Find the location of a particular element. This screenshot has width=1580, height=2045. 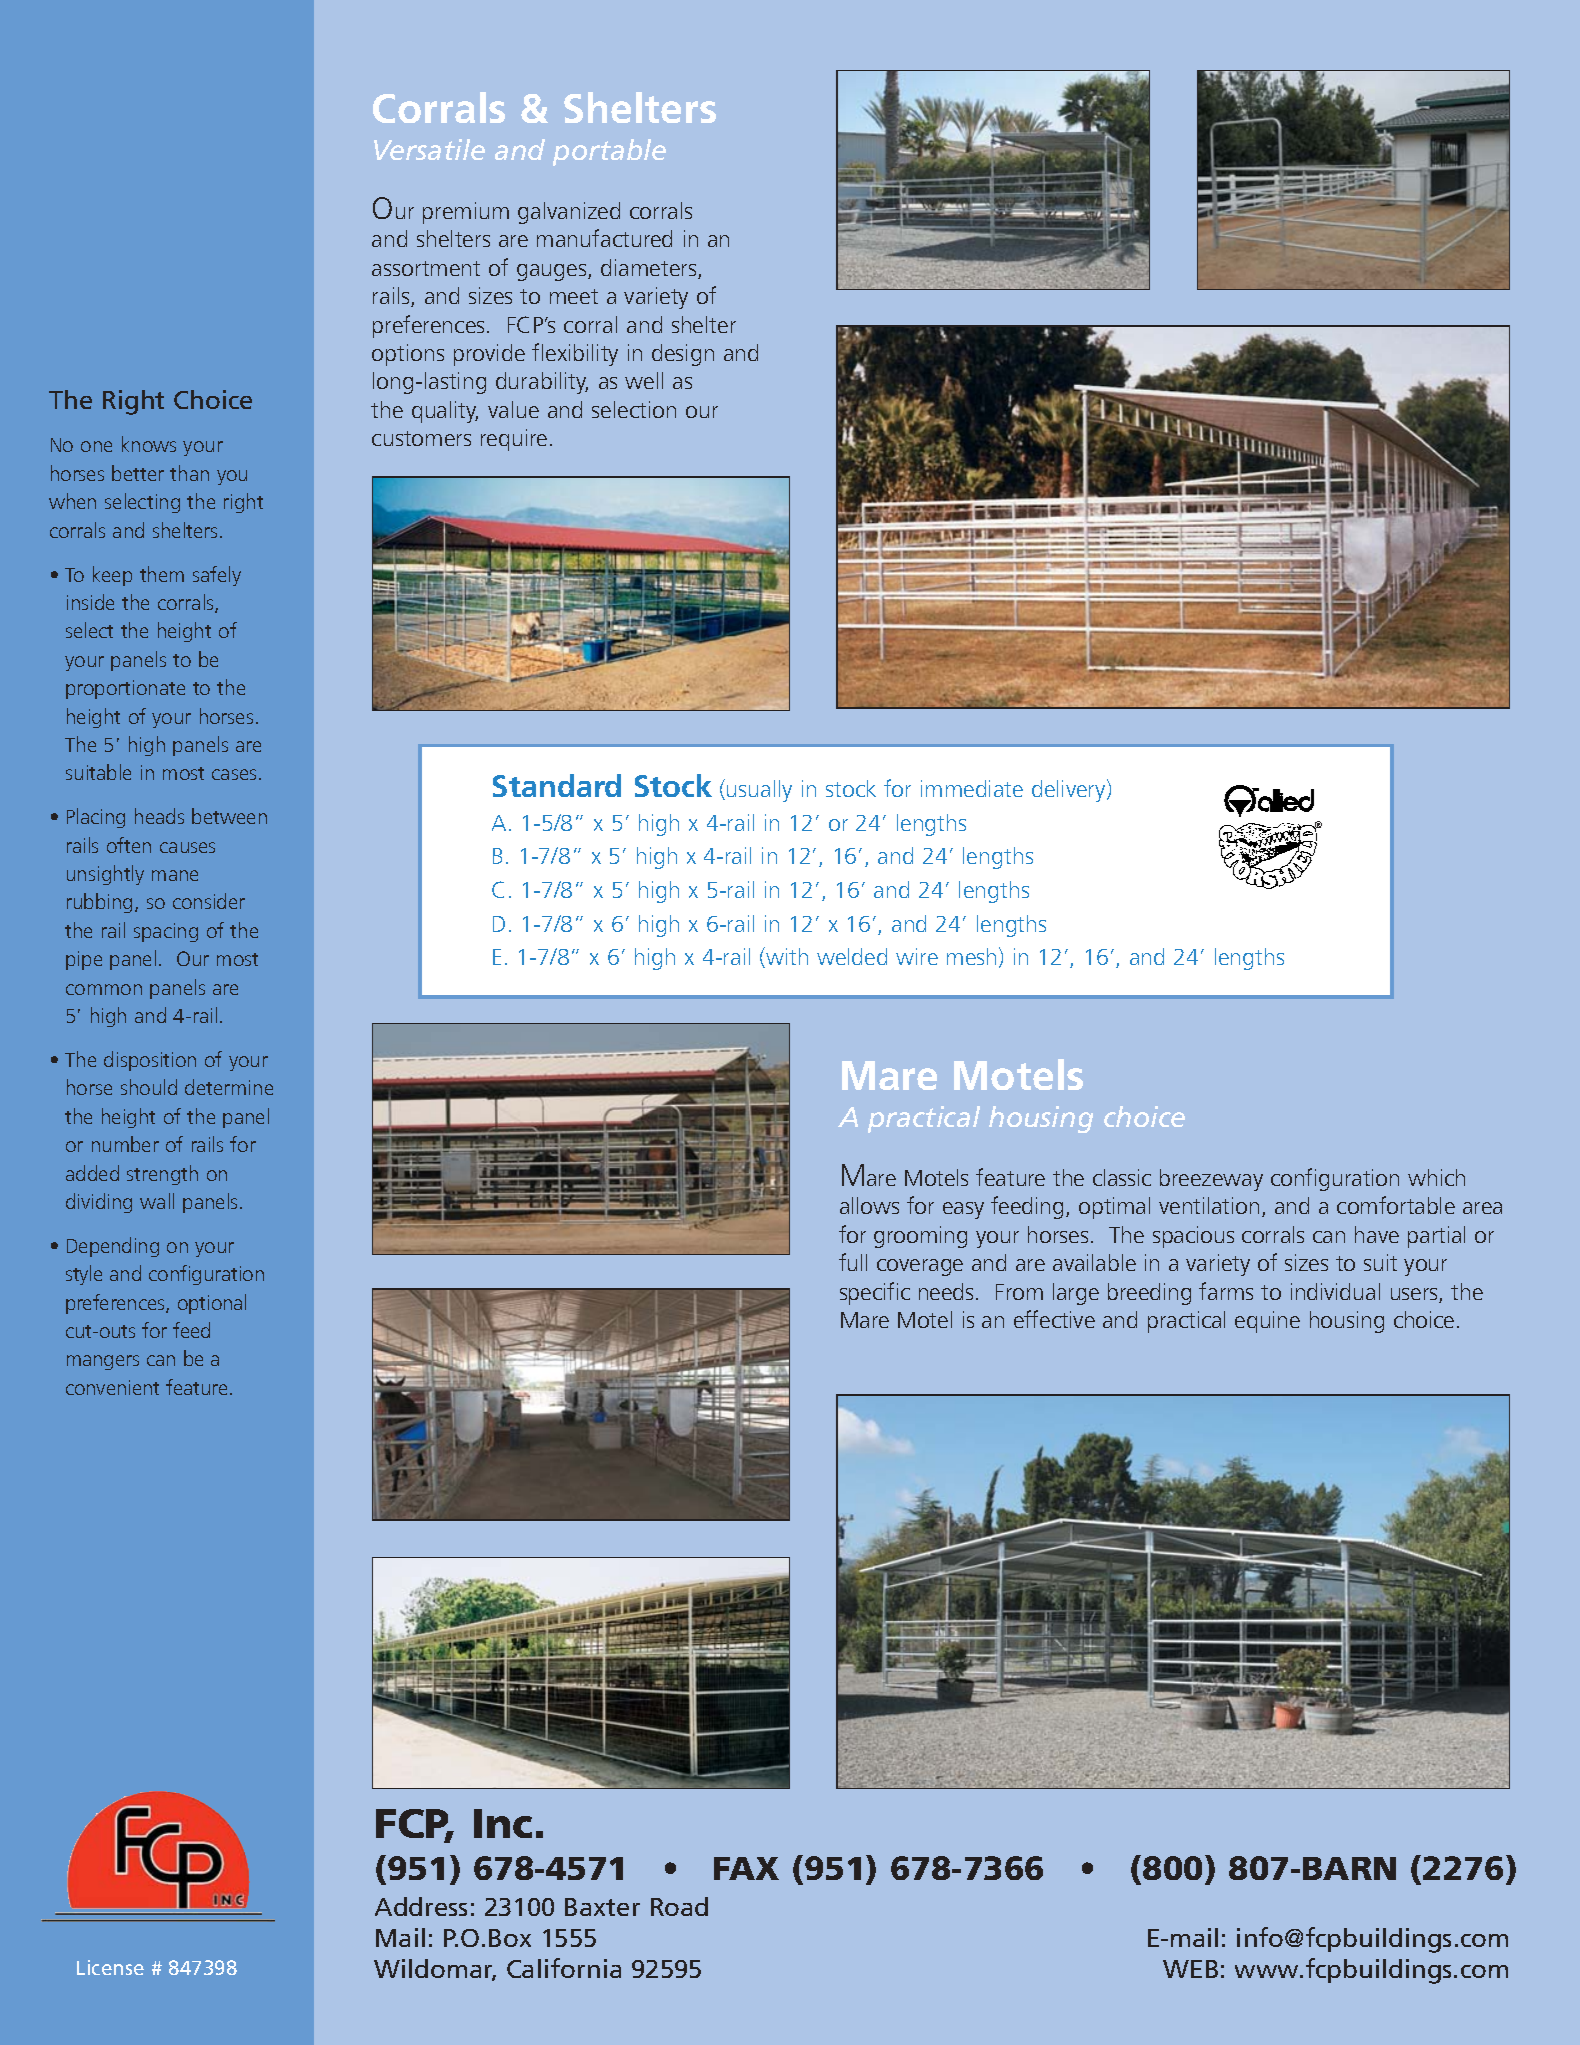

License is located at coordinates (110, 1967).
